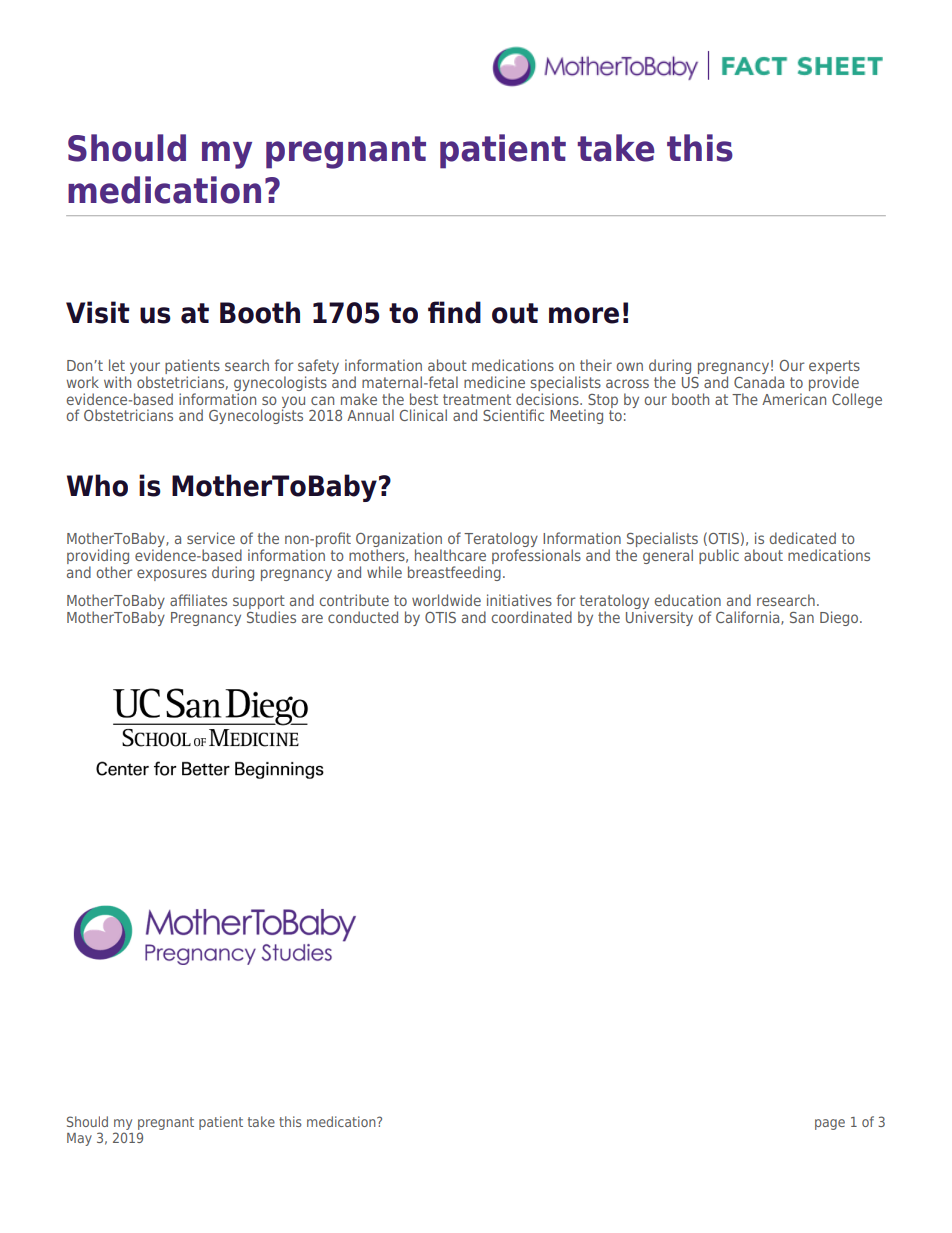  What do you see at coordinates (802, 617) in the image?
I see `San` at bounding box center [802, 617].
